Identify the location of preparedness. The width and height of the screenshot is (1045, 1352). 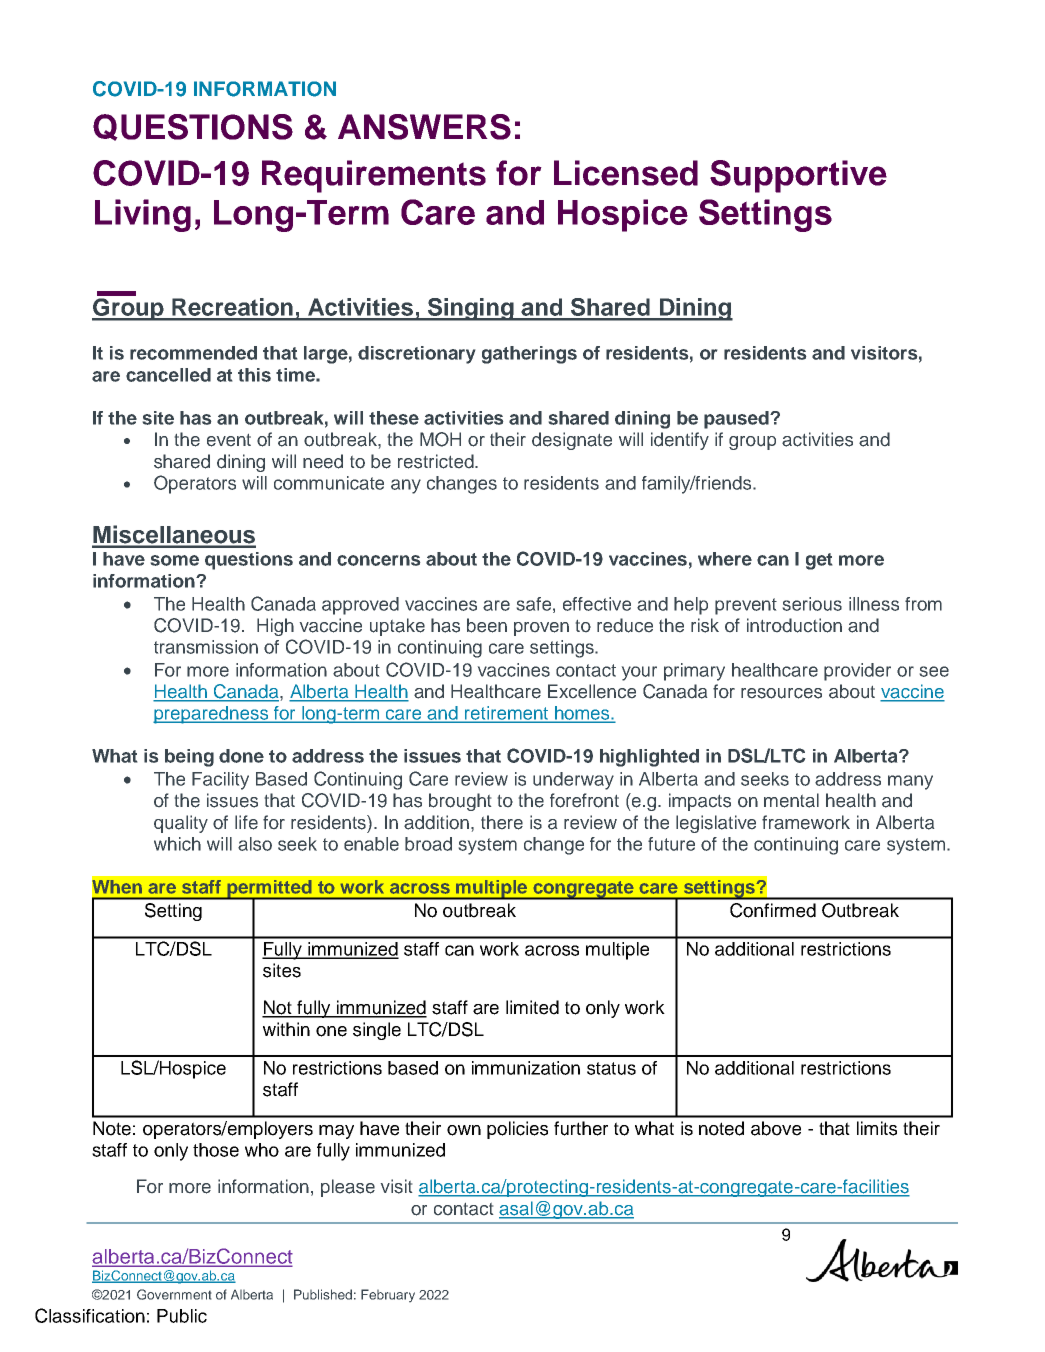
(212, 715).
